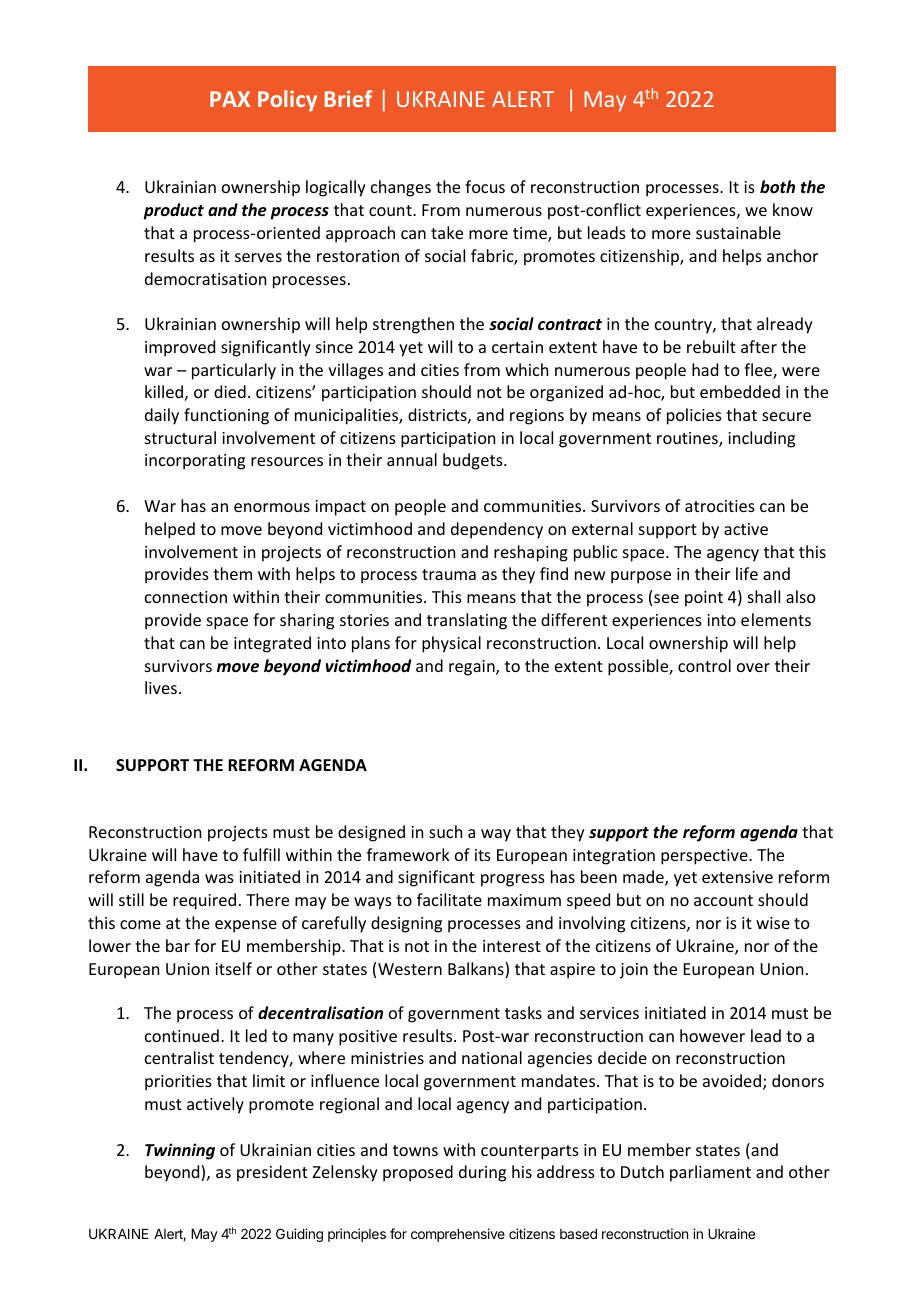 This image has width=924, height=1308. Describe the element at coordinates (777, 186) in the image. I see `both` at that location.
